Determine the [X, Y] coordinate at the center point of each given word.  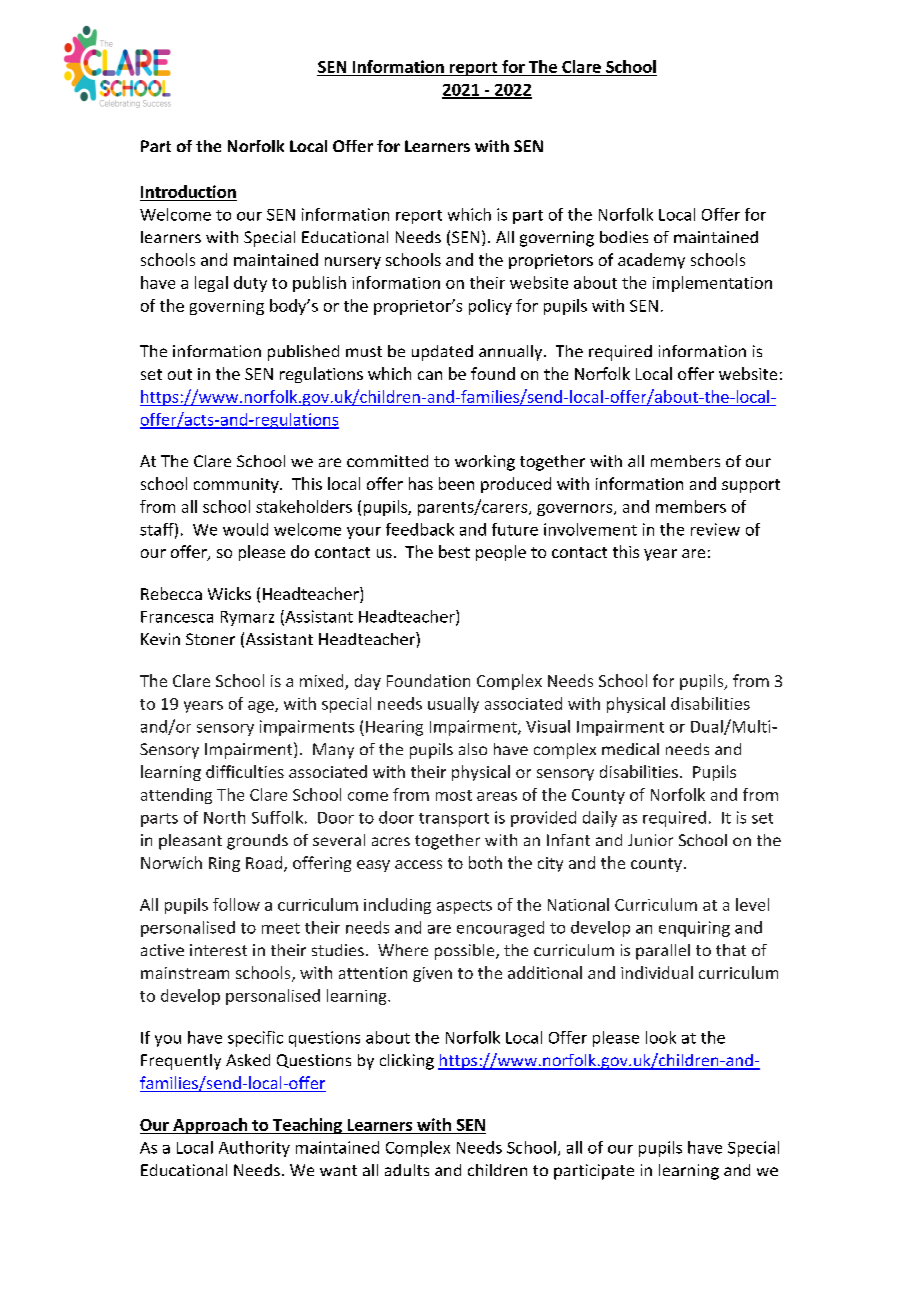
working [485, 463]
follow [236, 904]
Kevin [160, 639]
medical [630, 749]
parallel [663, 952]
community [237, 485]
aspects [464, 907]
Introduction [188, 191]
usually [453, 705]
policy [490, 307]
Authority [254, 1149]
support [751, 486]
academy [651, 261]
